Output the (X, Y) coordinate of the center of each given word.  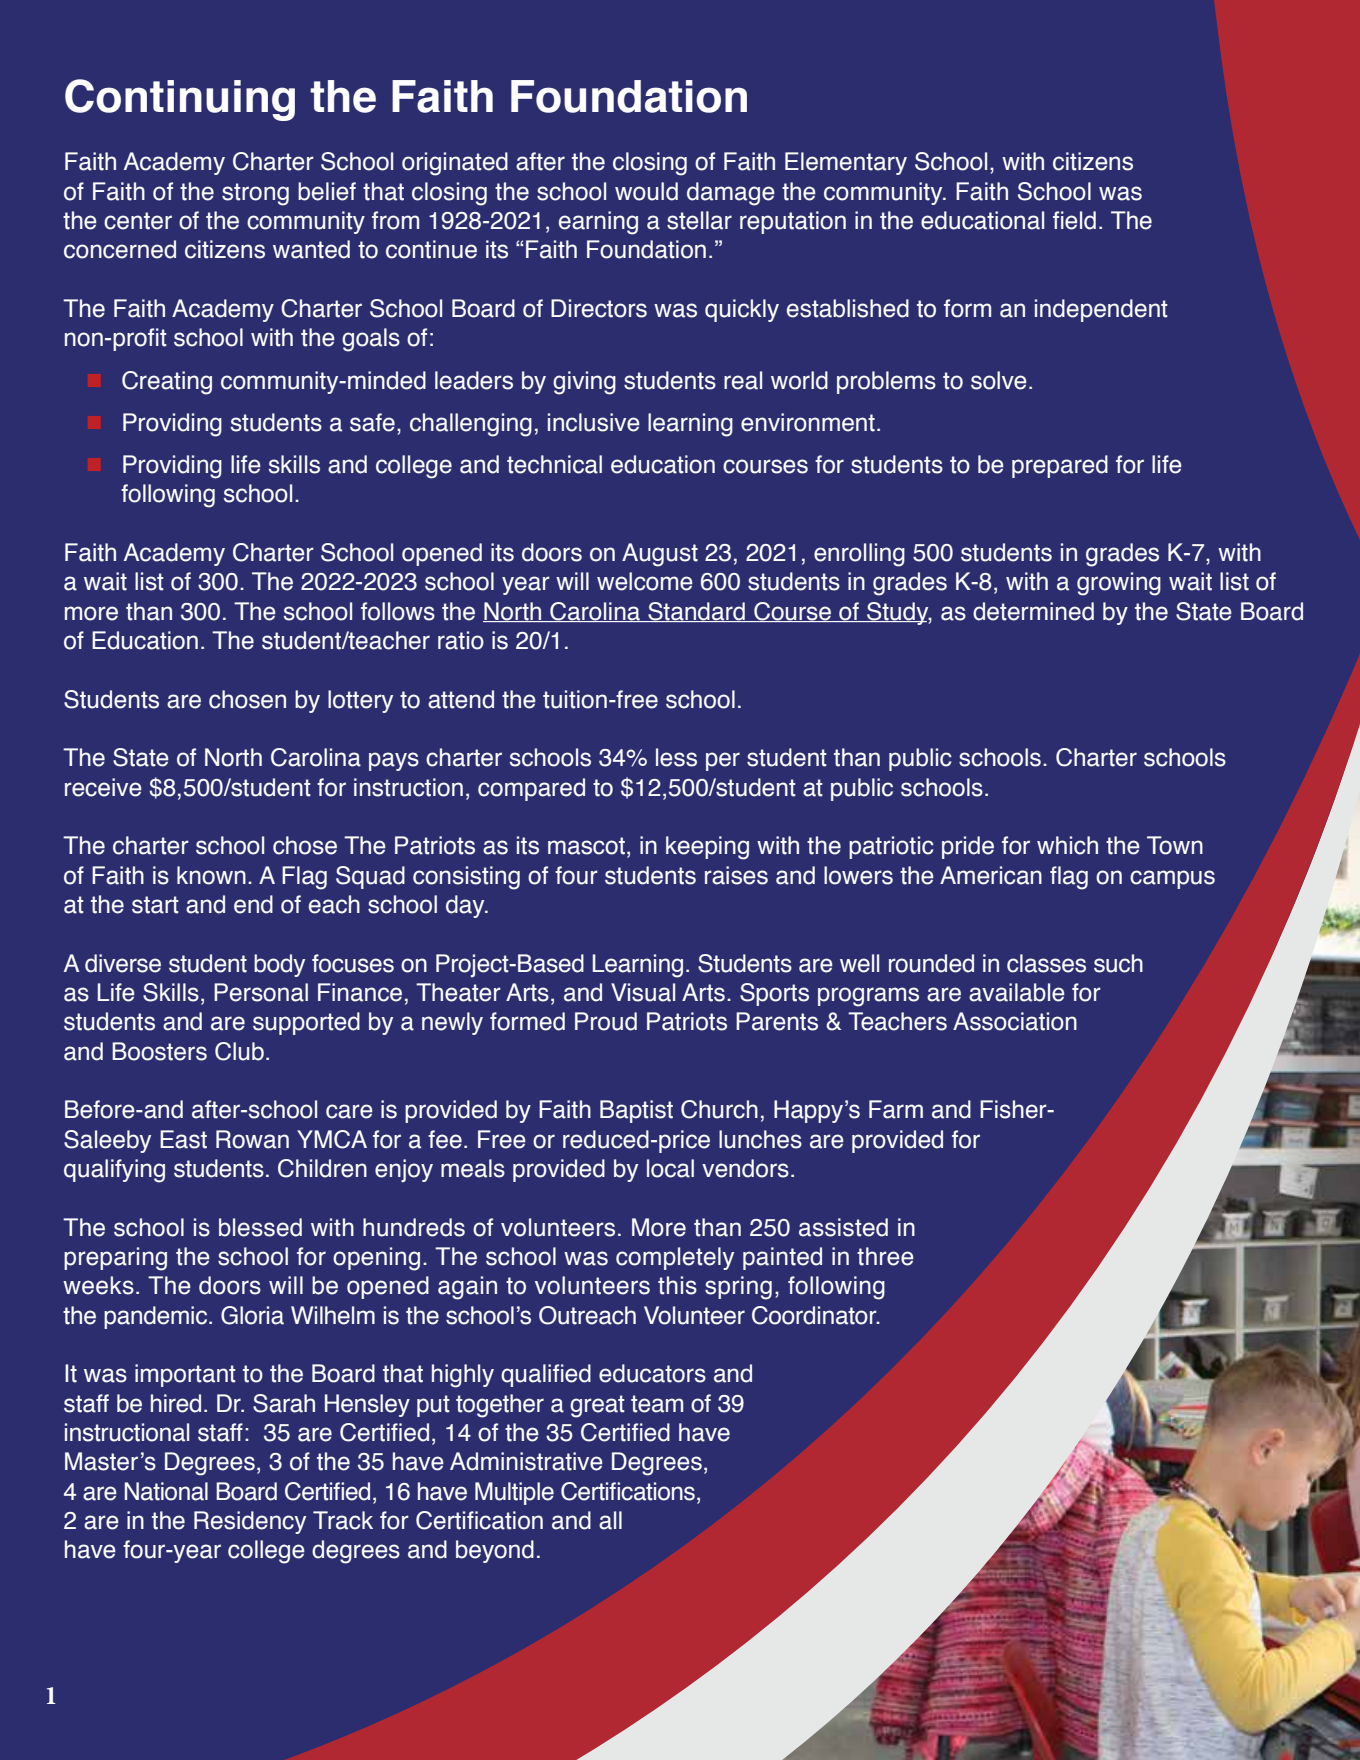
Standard (696, 612)
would (646, 191)
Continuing (180, 100)
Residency (250, 1522)
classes (1046, 963)
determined (1033, 611)
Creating (167, 383)
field (1074, 220)
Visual (643, 992)
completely (675, 1258)
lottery (360, 701)
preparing (115, 1259)
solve (999, 380)
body (279, 965)
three (885, 1256)
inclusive (594, 422)
